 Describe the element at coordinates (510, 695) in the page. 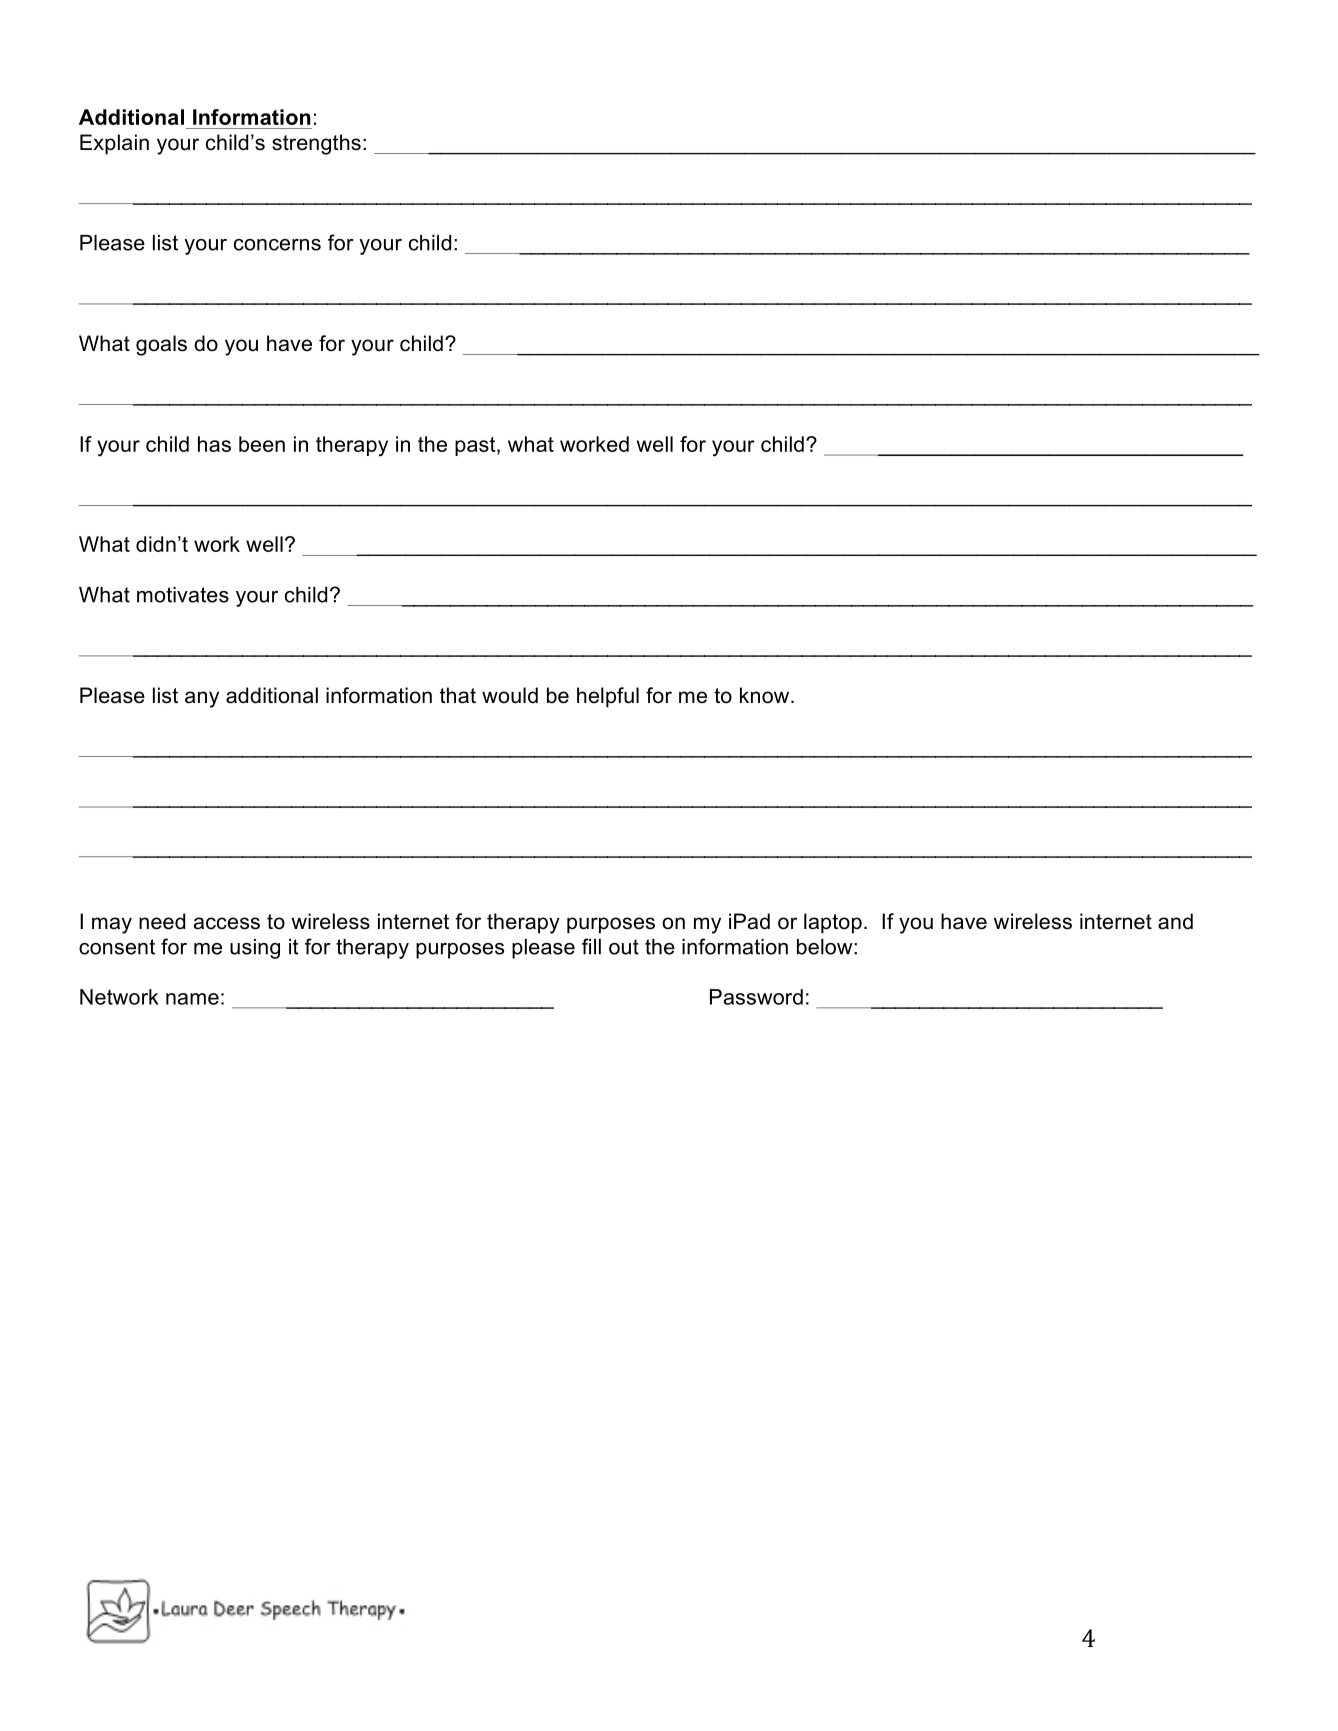

I see `would` at that location.
